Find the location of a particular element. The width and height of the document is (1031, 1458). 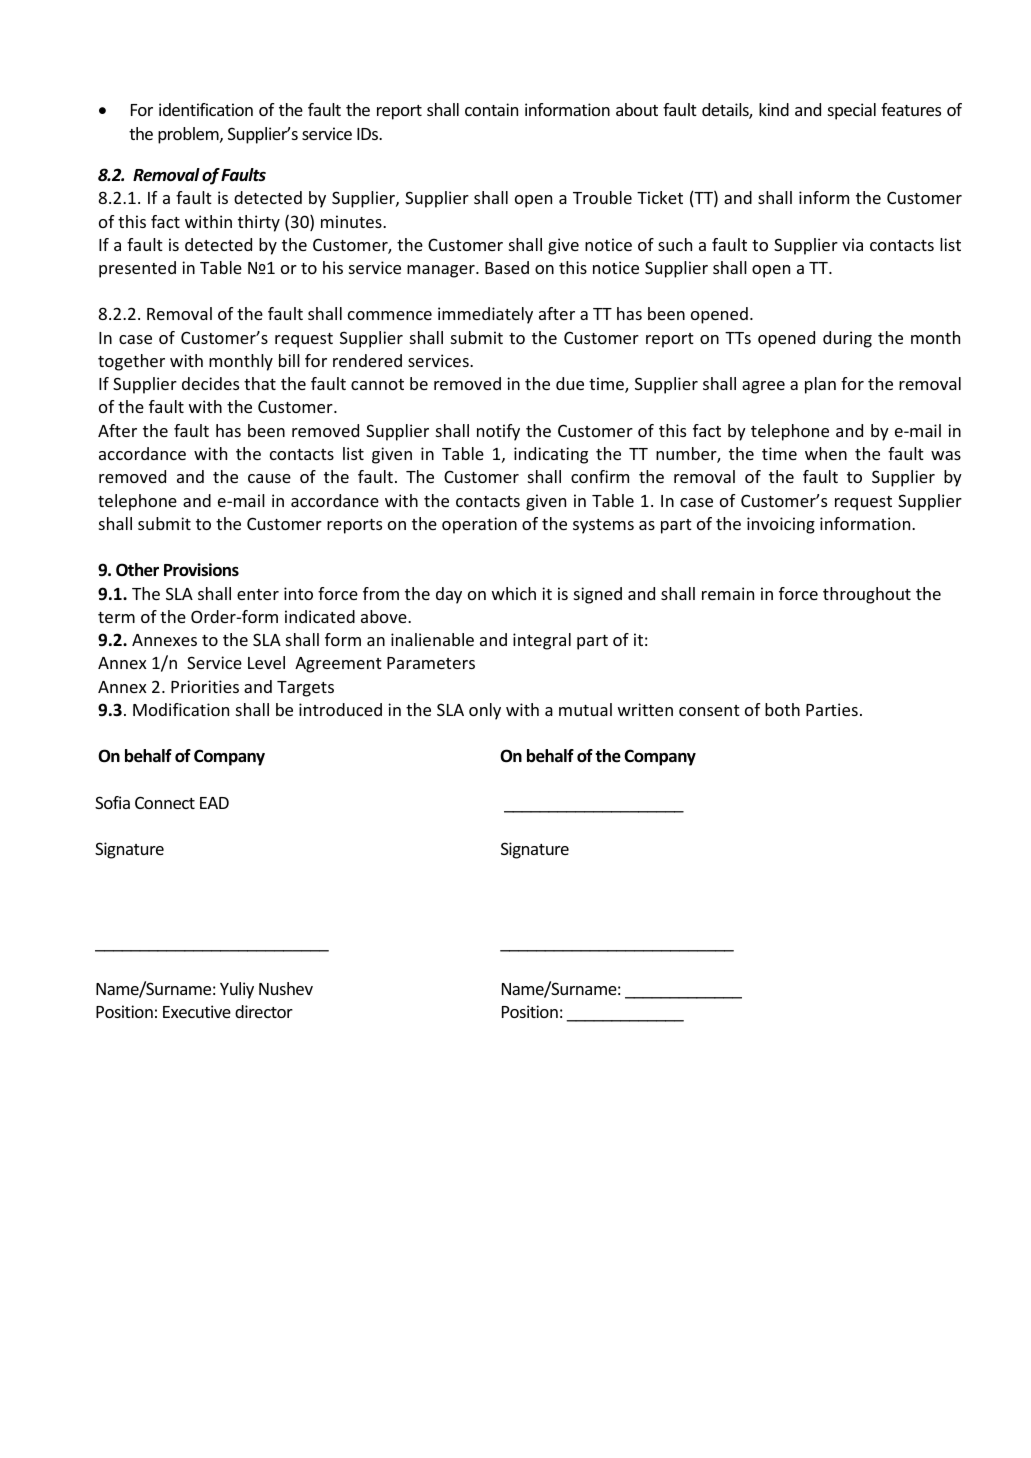

when is located at coordinates (826, 453).
